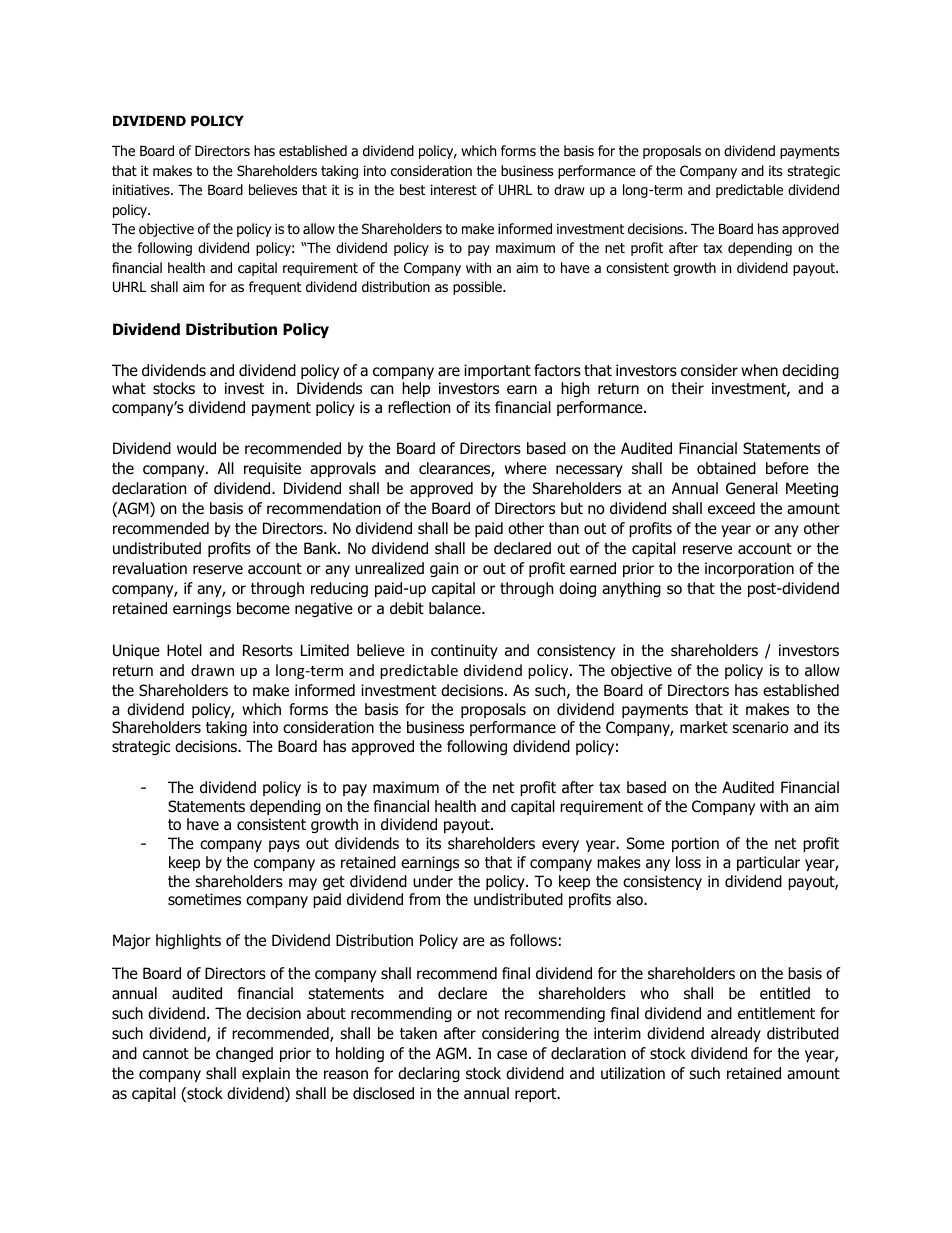 The height and width of the screenshot is (1233, 952). What do you see at coordinates (184, 650) in the screenshot?
I see `Hotel` at bounding box center [184, 650].
